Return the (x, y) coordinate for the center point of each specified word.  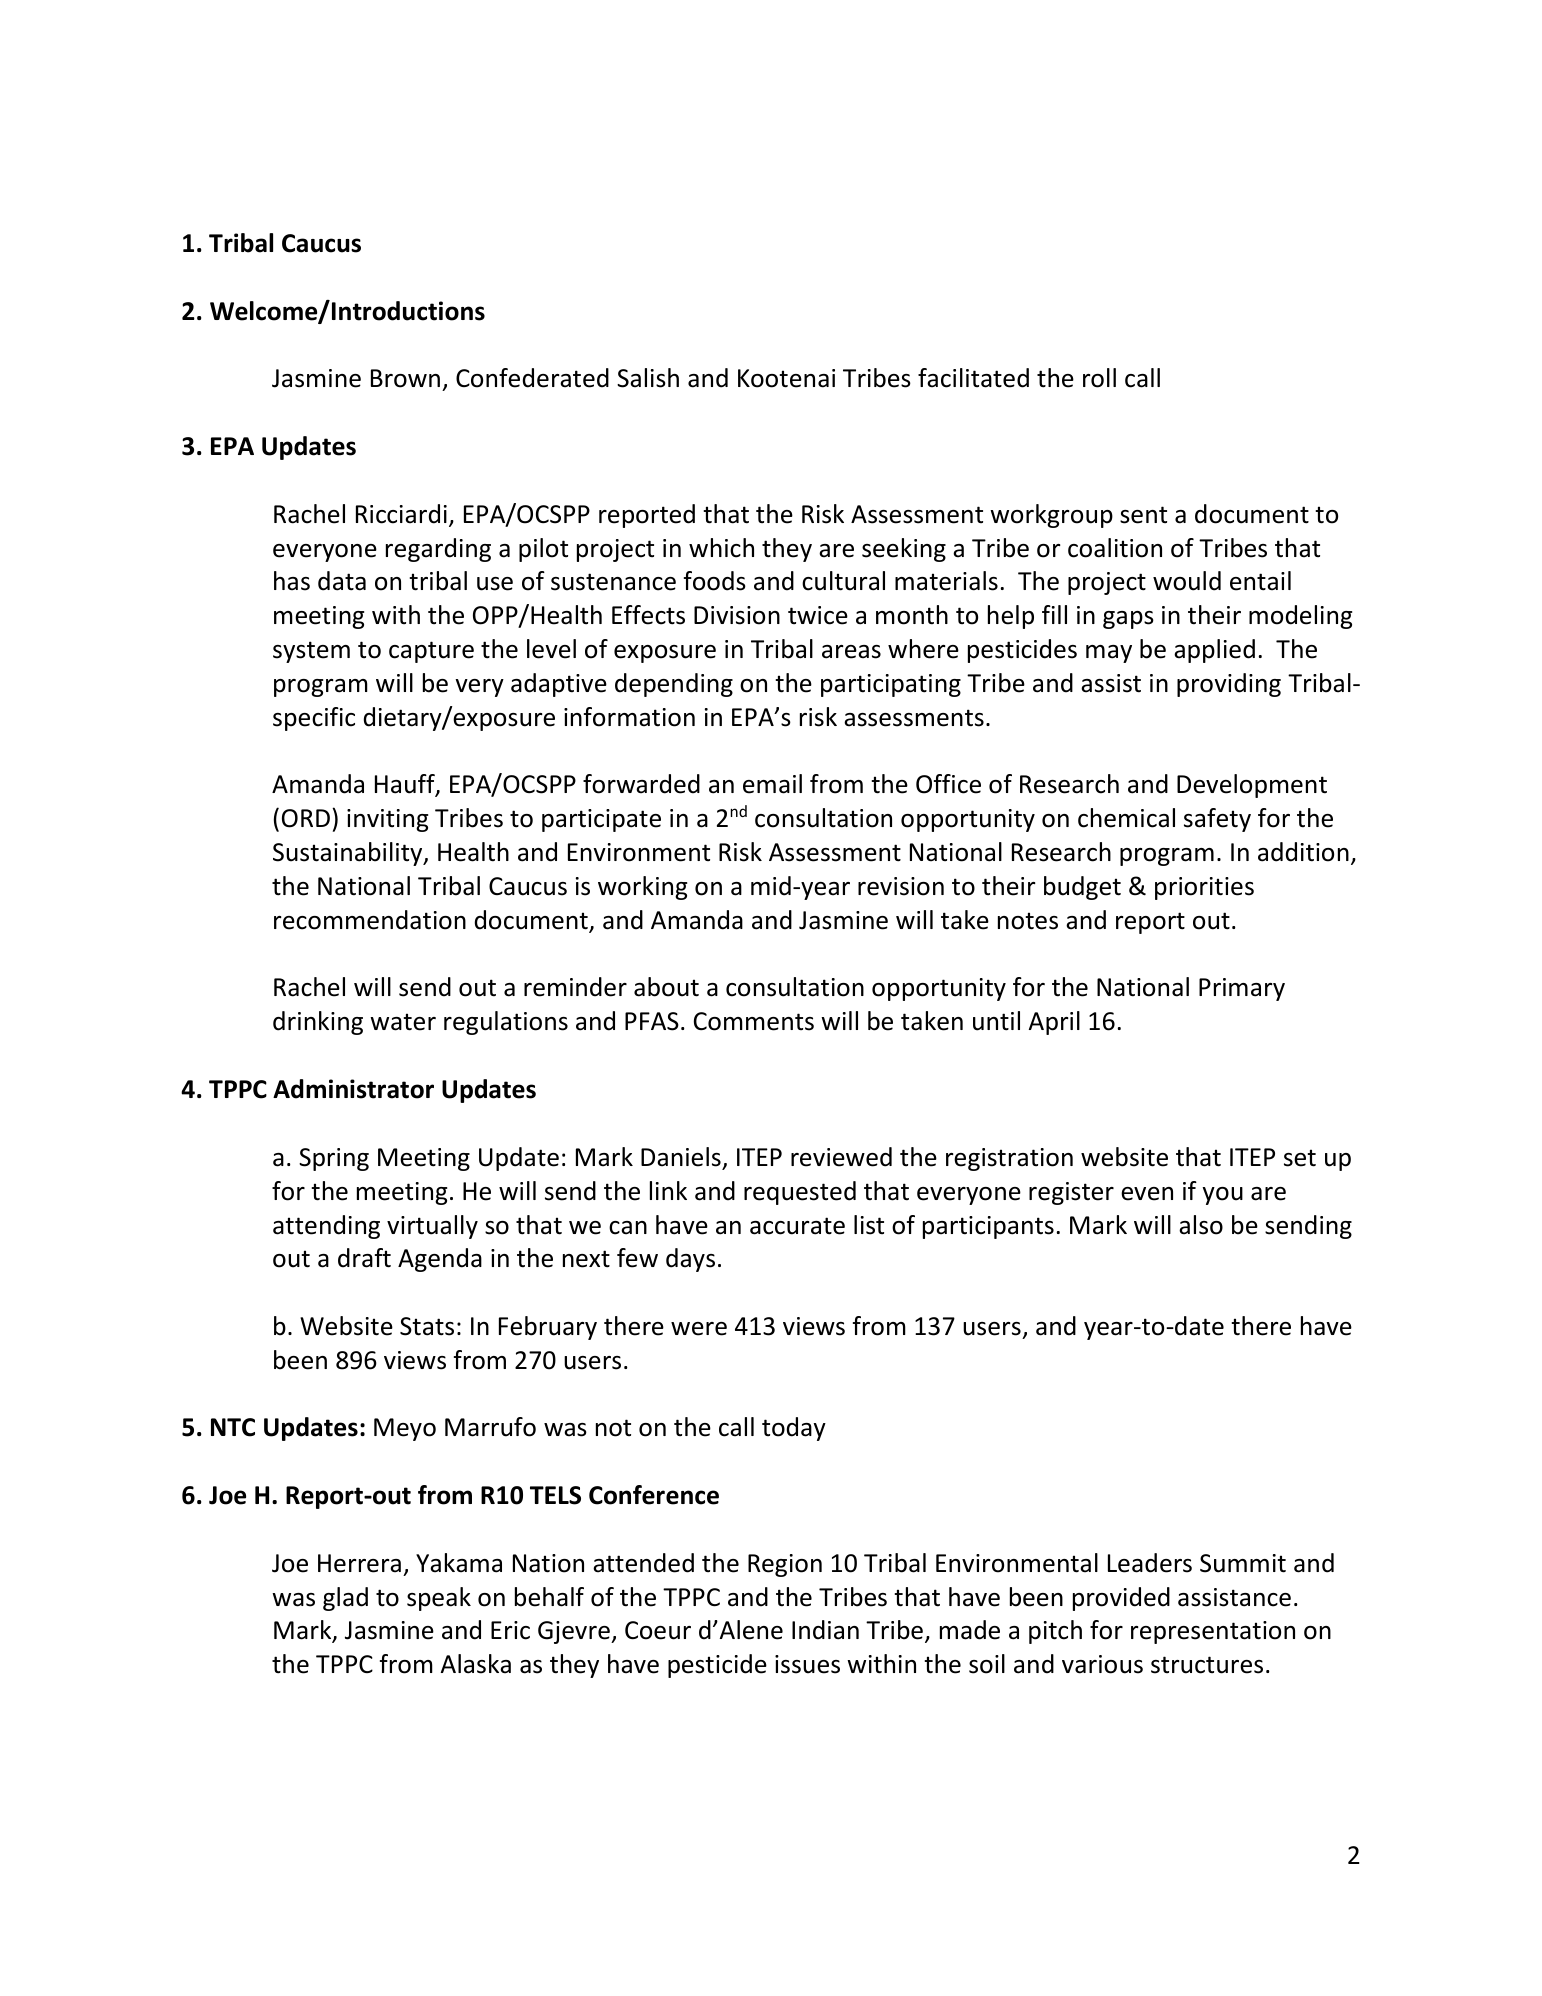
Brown (405, 378)
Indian (825, 1630)
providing (1229, 685)
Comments (754, 1021)
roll (1099, 378)
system (311, 652)
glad (345, 1599)
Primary (1242, 989)
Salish (648, 378)
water (403, 1022)
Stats (427, 1326)
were (699, 1329)
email (772, 784)
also (1201, 1225)
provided (1121, 1599)
